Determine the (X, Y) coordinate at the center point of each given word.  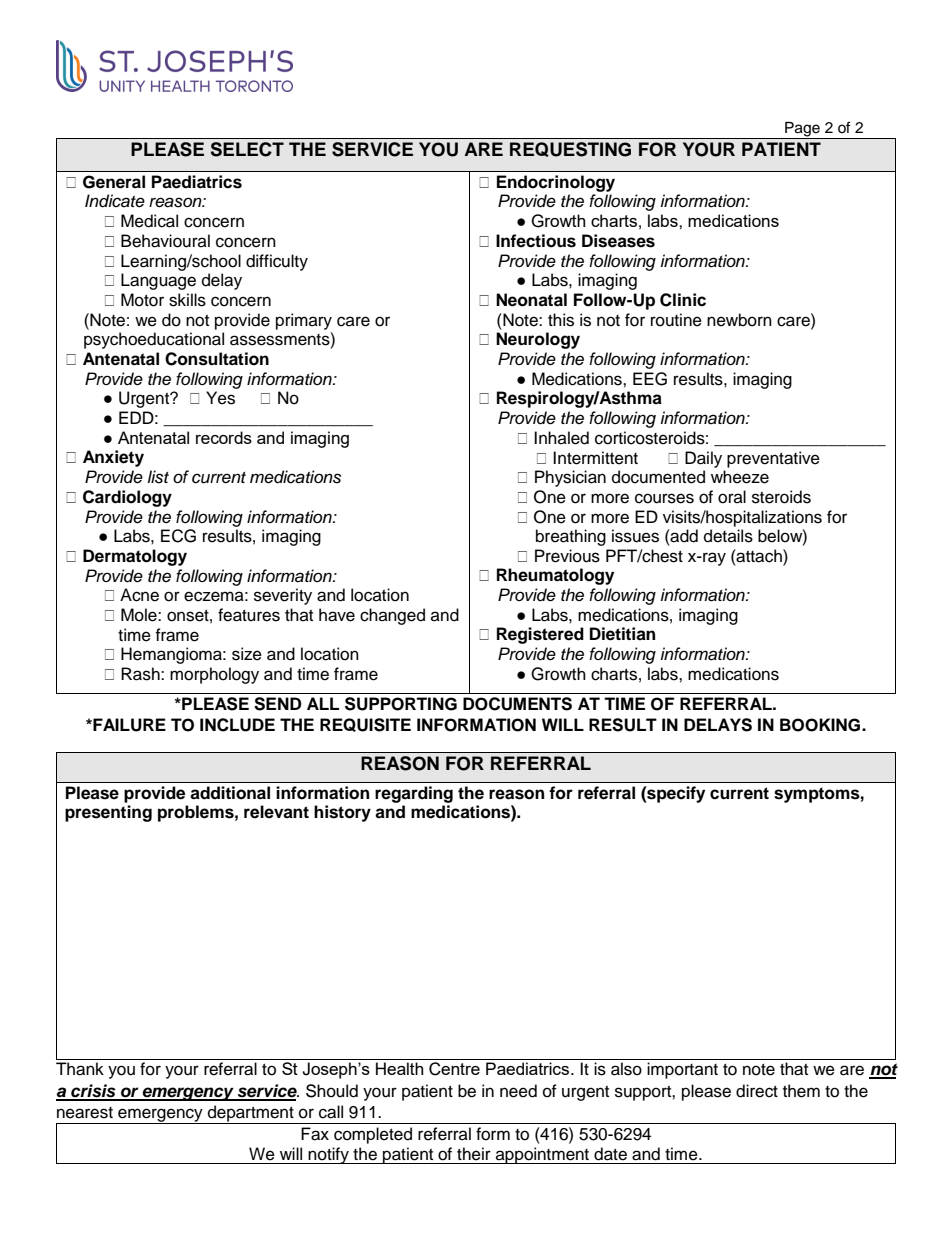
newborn (739, 320)
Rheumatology (555, 576)
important (682, 1070)
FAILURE (128, 725)
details (728, 536)
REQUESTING (570, 149)
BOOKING (820, 725)
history (342, 813)
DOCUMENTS (517, 704)
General (114, 182)
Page (802, 130)
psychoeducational (154, 340)
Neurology (538, 340)
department (250, 1114)
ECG (178, 536)
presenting (108, 813)
